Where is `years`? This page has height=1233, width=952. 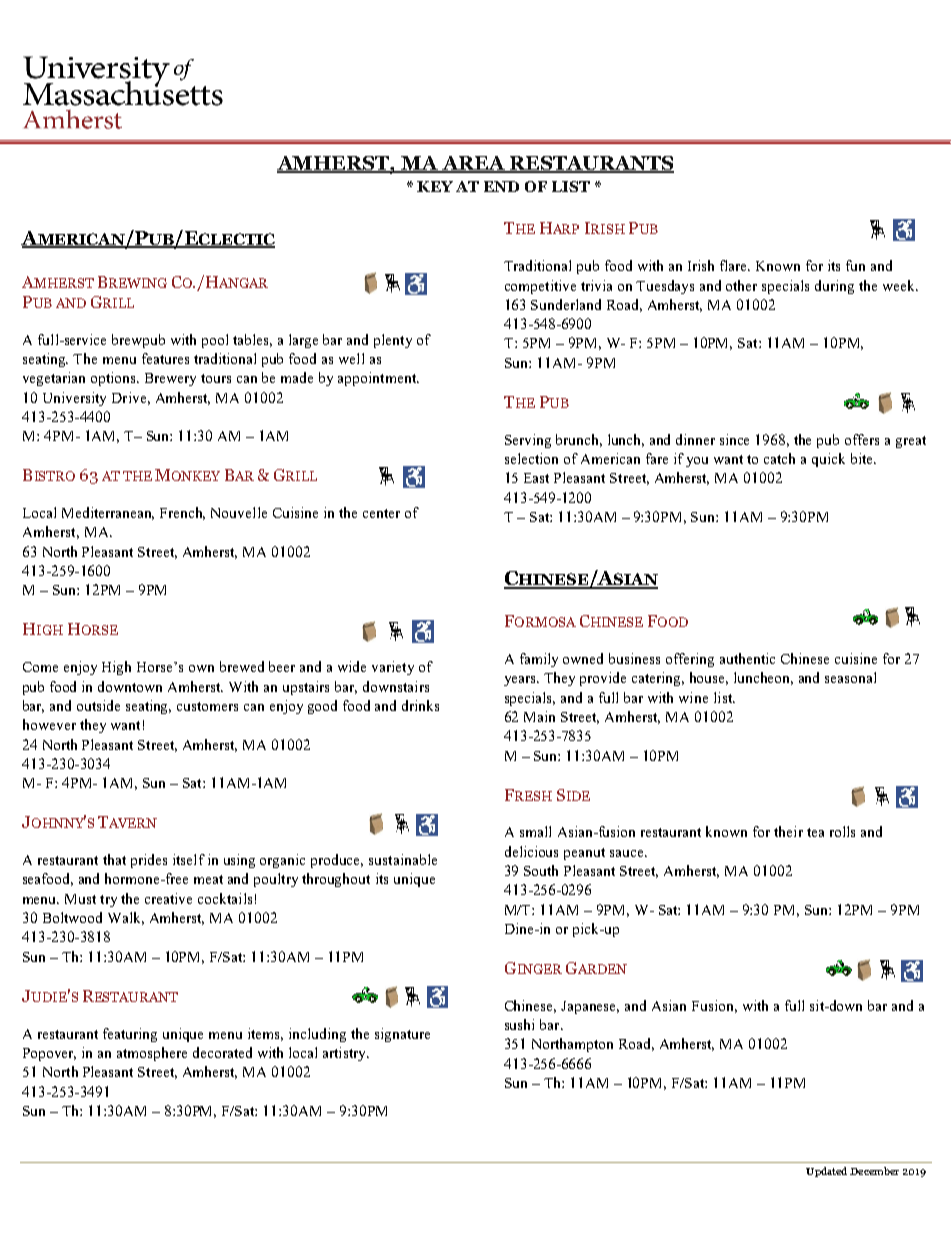
years is located at coordinates (521, 681).
